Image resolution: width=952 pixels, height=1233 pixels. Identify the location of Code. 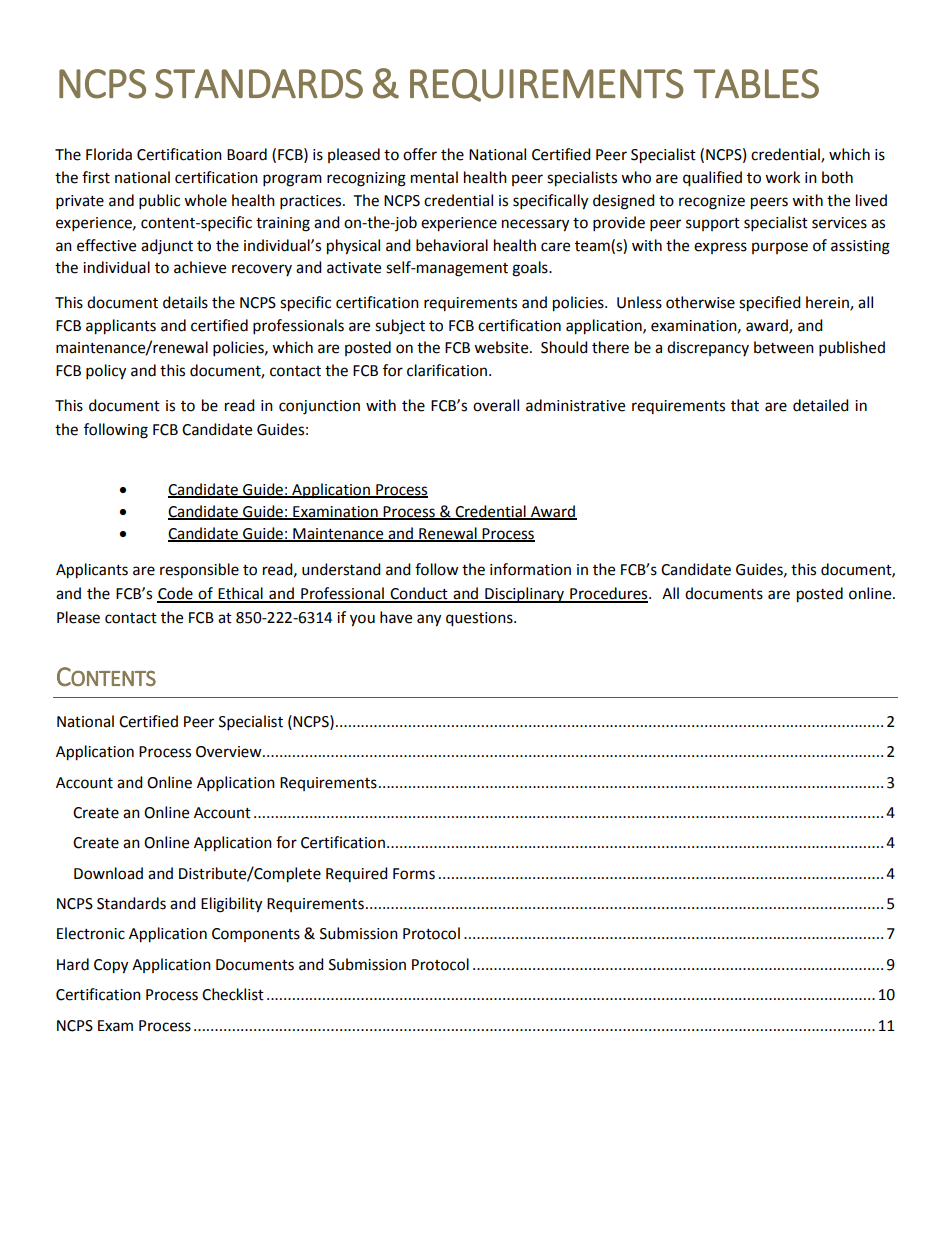
(176, 594).
